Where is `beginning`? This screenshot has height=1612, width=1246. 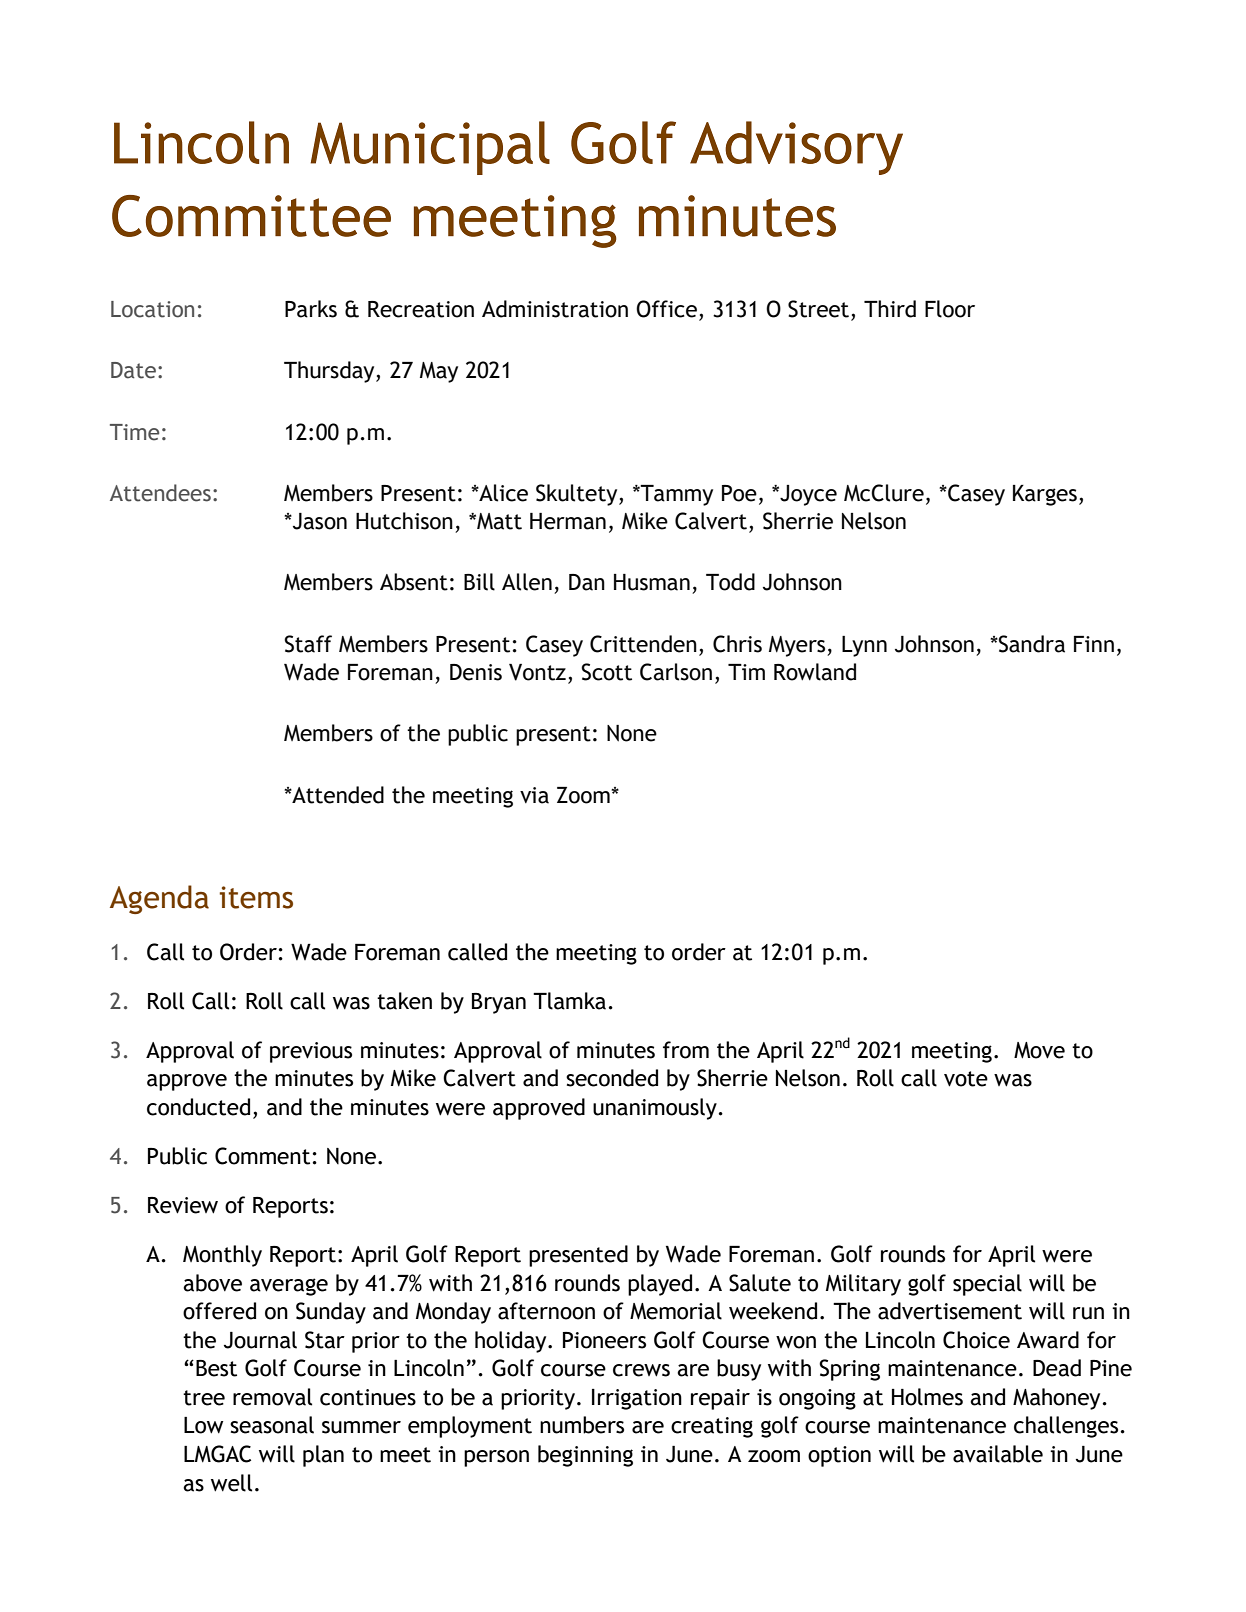 beginning is located at coordinates (585, 1456).
